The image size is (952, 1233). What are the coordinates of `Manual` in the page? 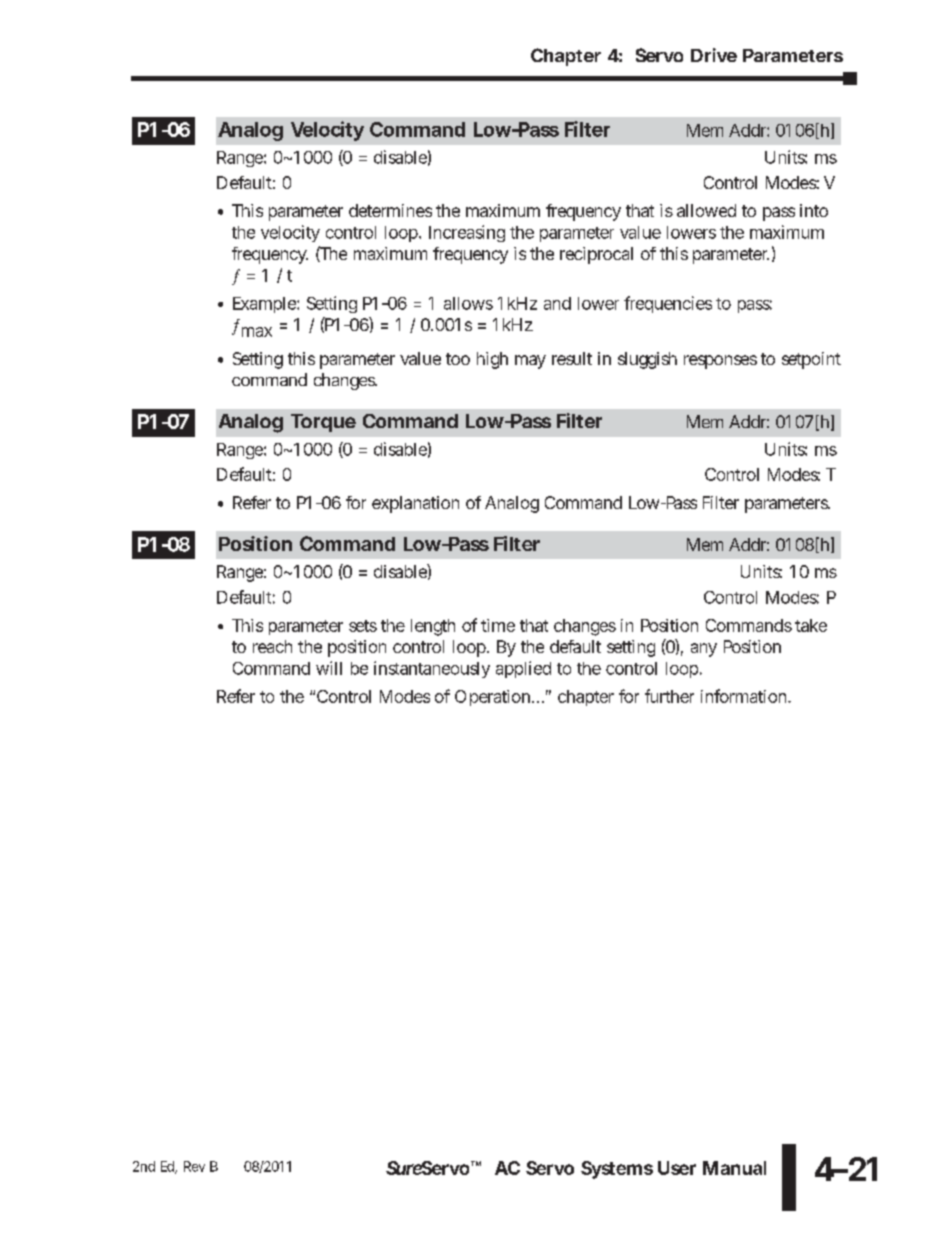 It's located at (734, 1168).
